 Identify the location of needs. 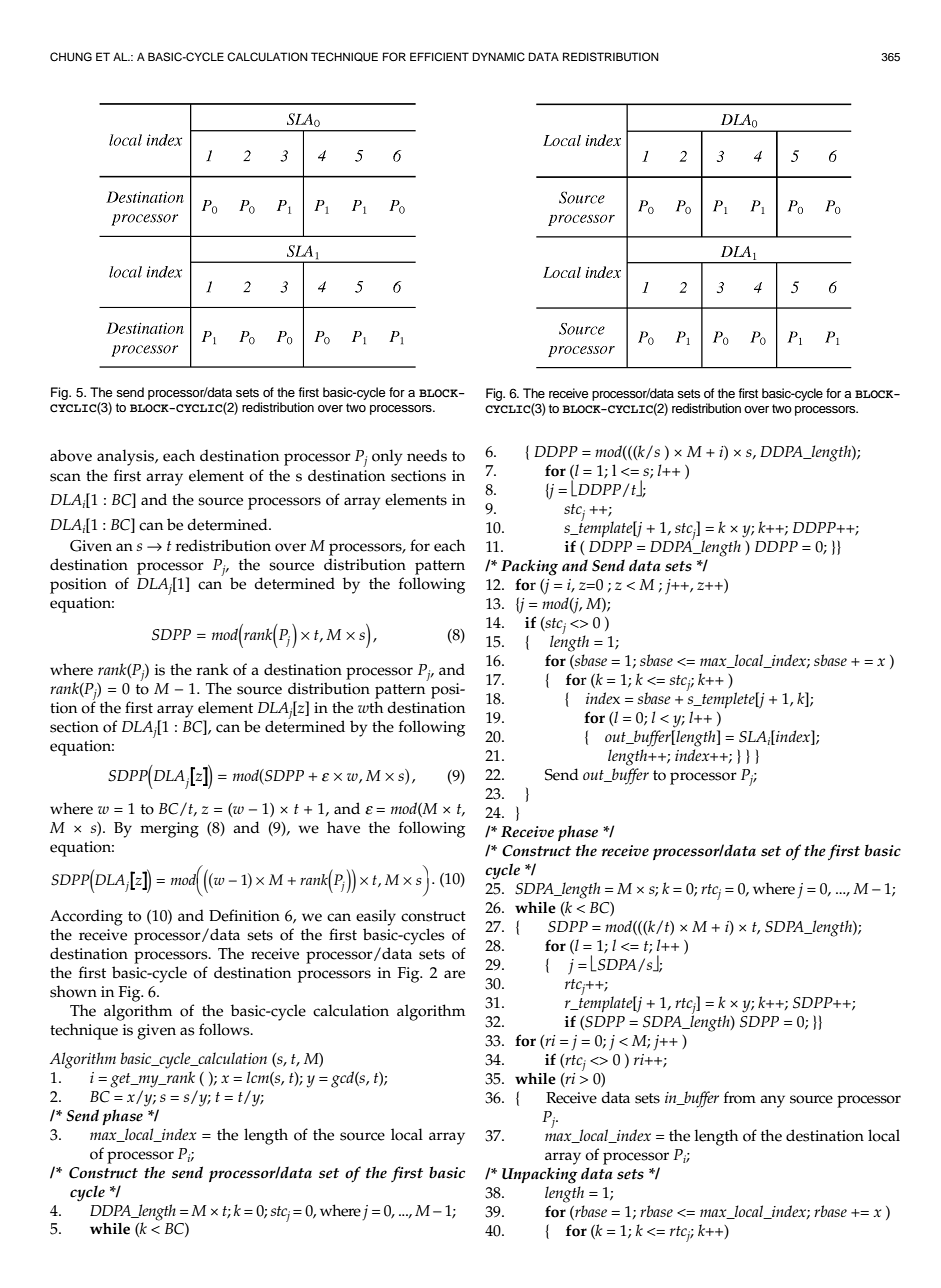
(427, 455).
